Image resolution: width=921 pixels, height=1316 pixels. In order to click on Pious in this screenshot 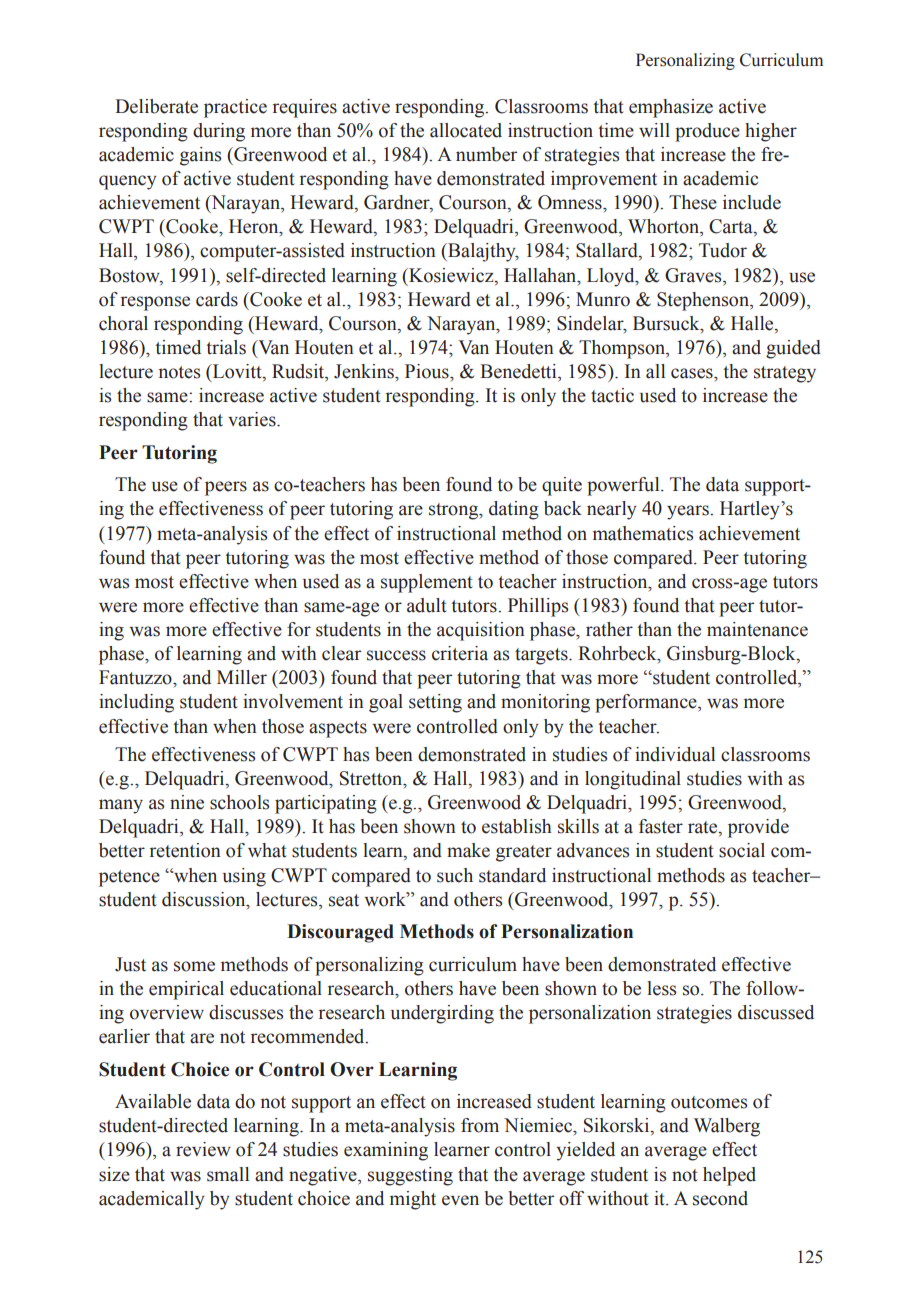, I will do `click(428, 371)`.
